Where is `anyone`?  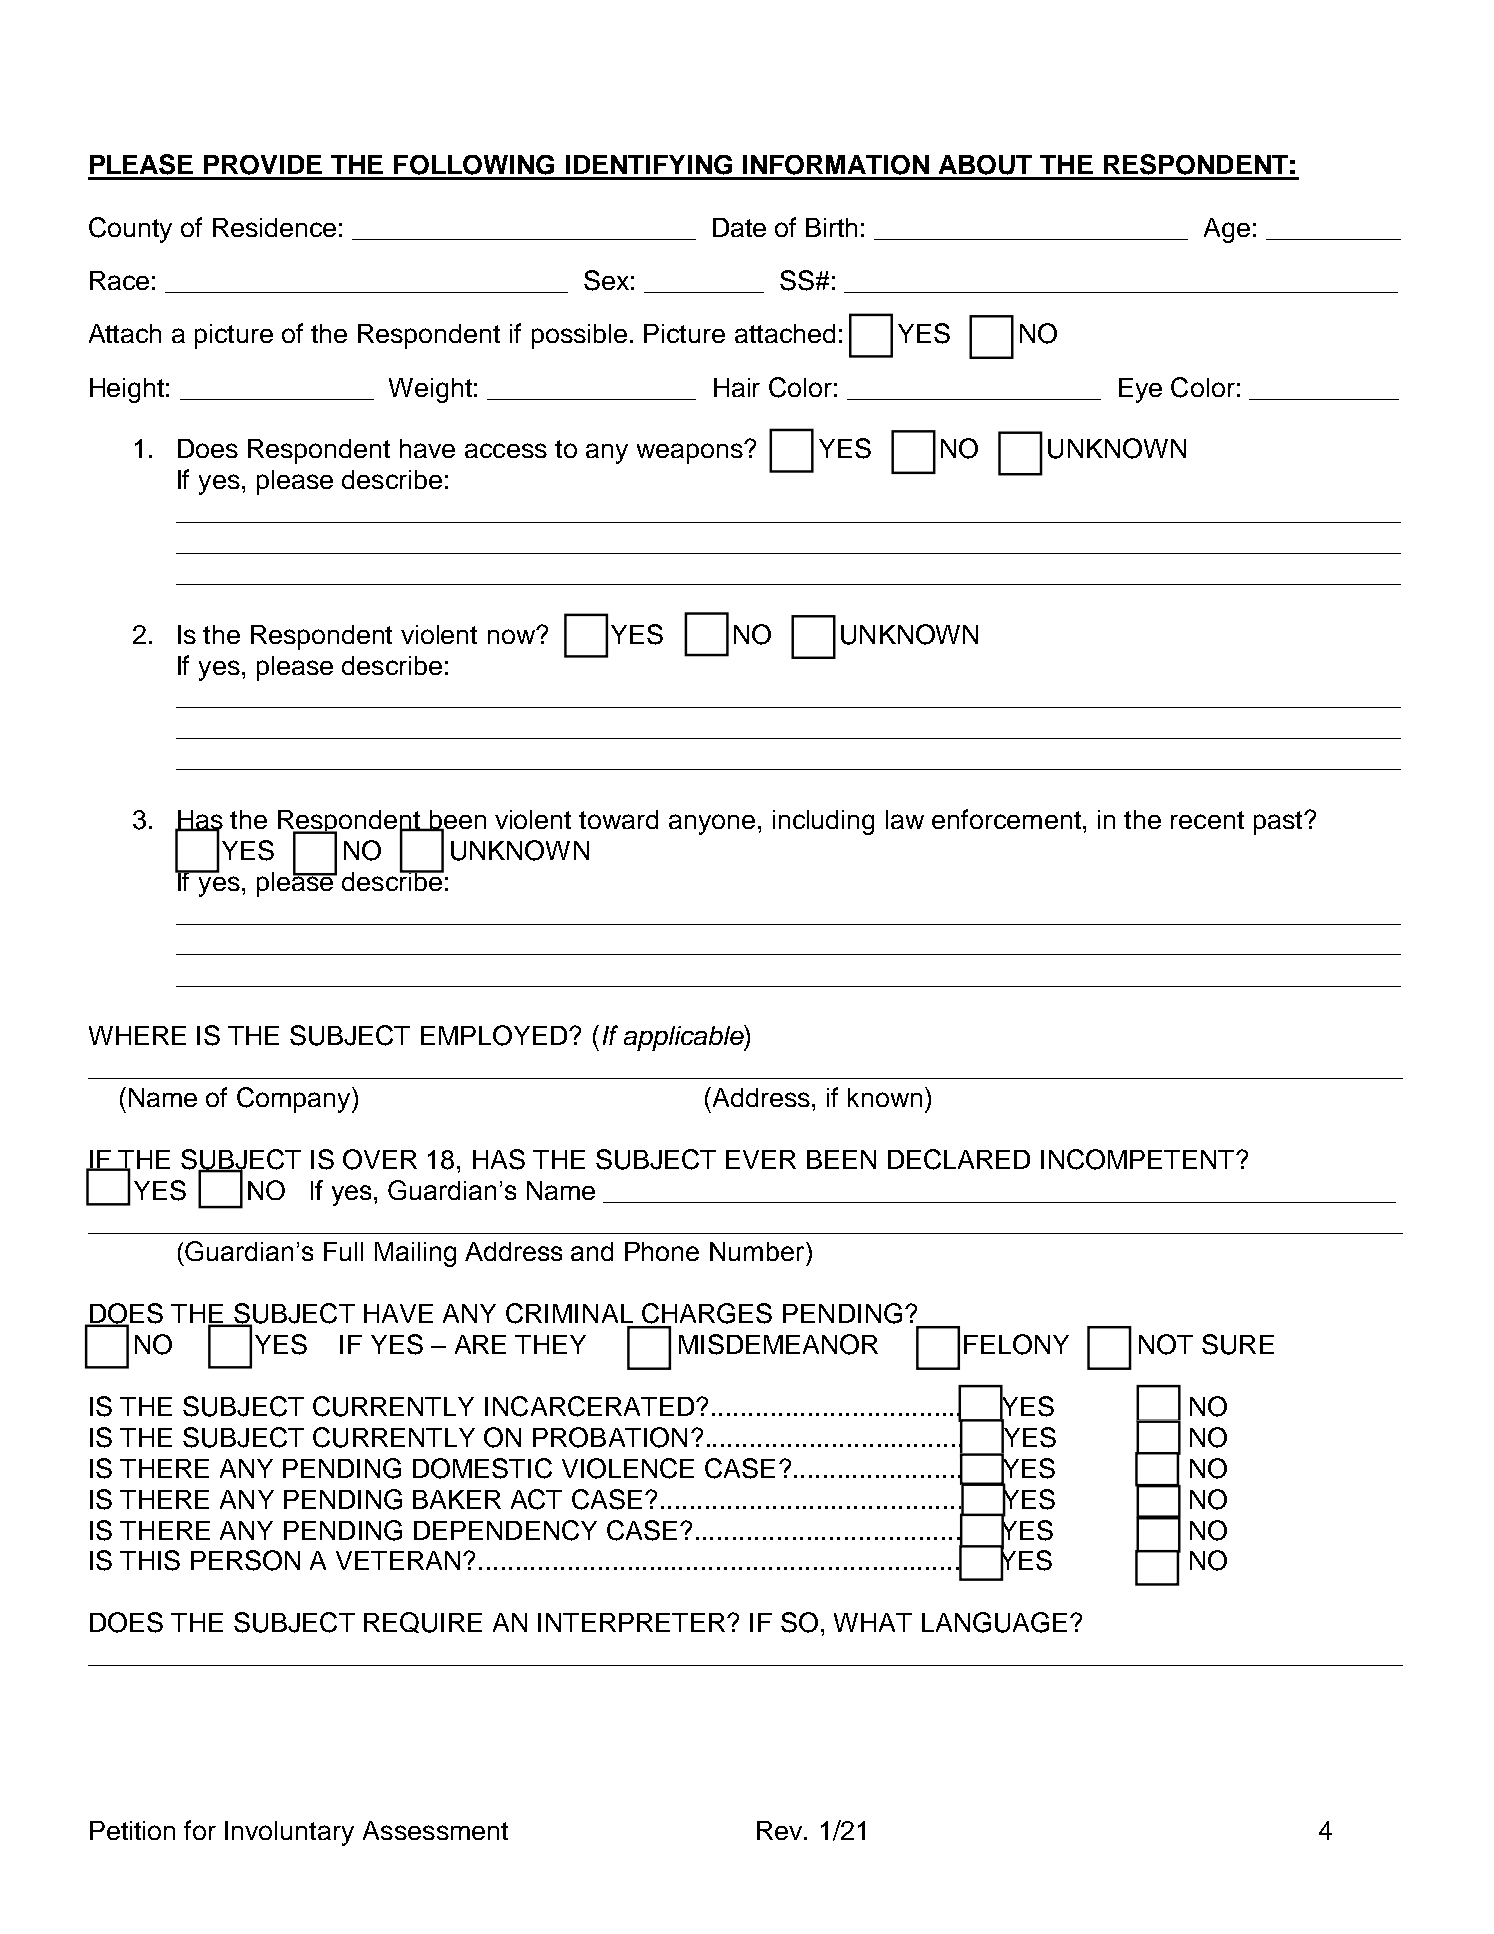 anyone is located at coordinates (712, 824).
